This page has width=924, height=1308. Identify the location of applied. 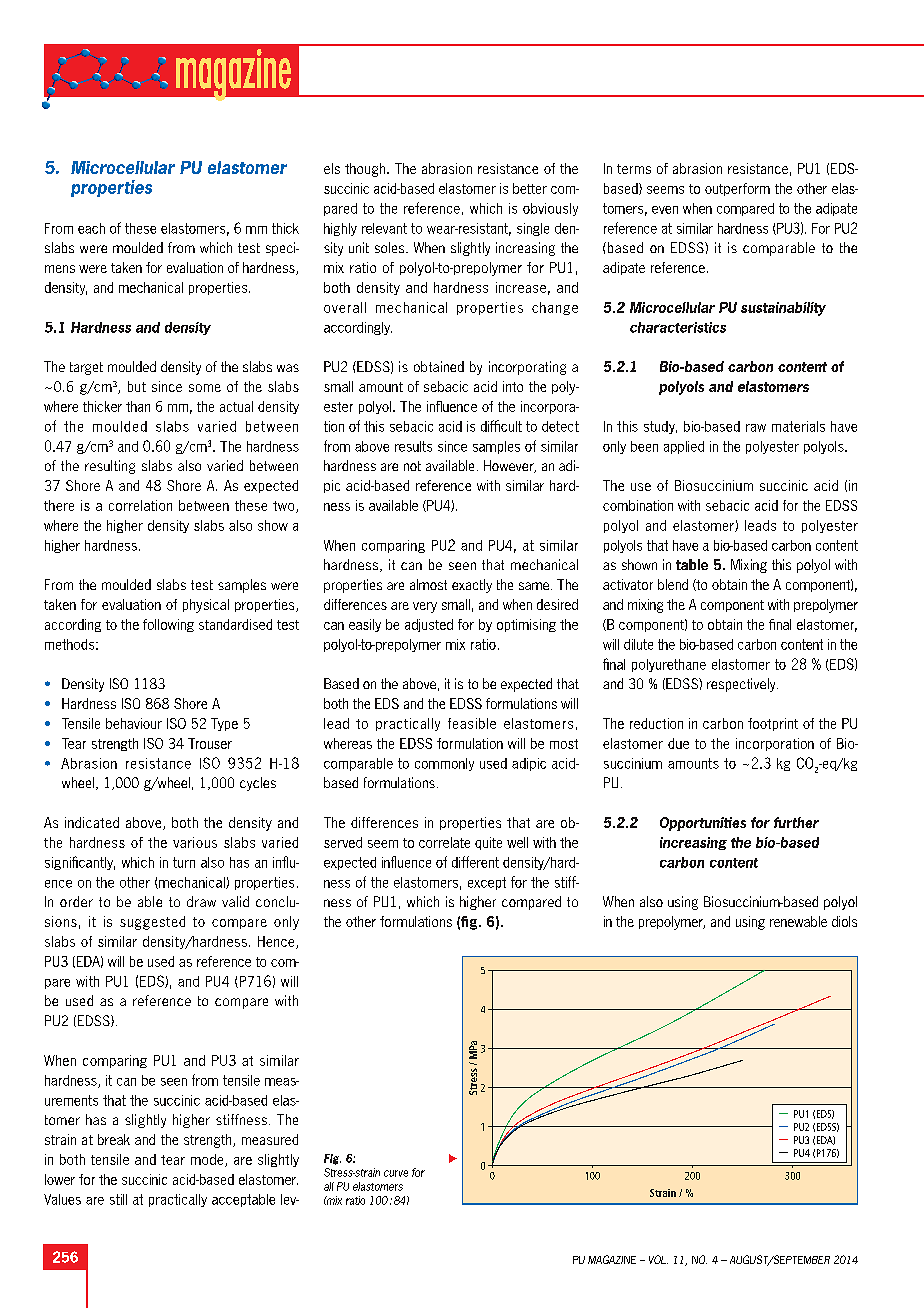
(684, 447).
